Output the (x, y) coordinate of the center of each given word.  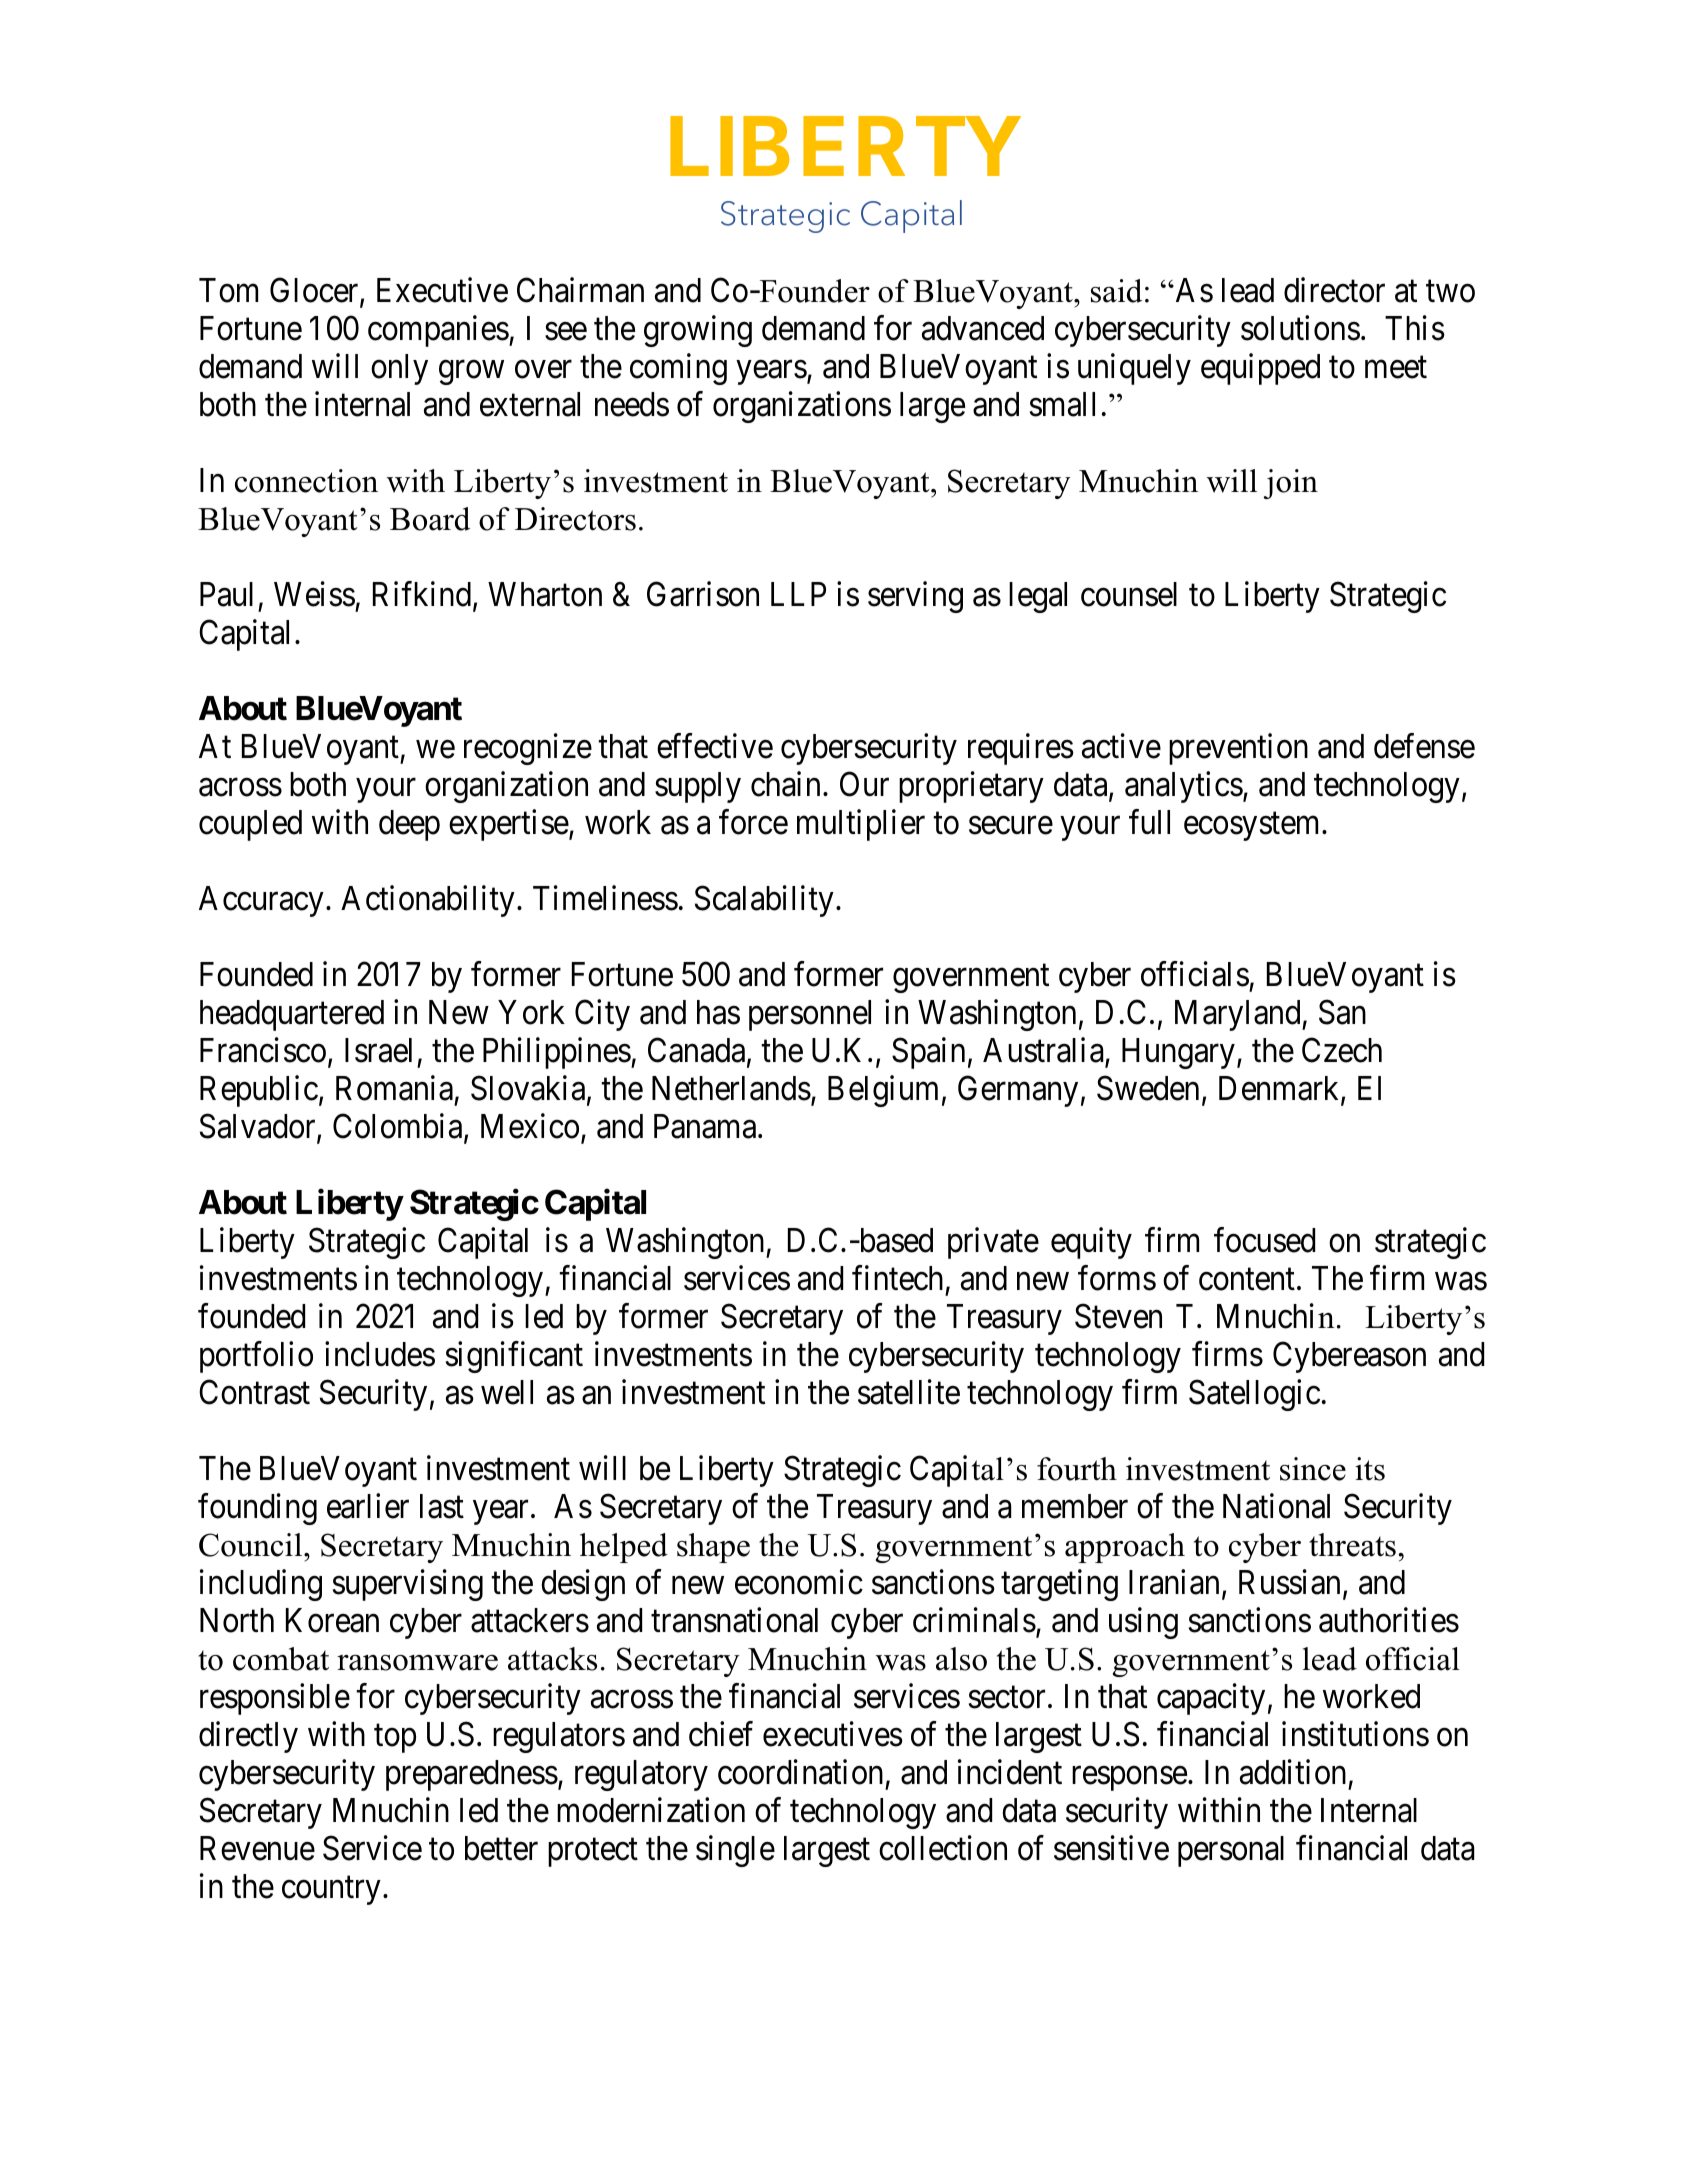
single (735, 1851)
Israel (378, 1050)
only (399, 369)
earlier (368, 1506)
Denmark (1280, 1089)
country (331, 1891)
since (1313, 1469)
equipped (1260, 369)
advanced (983, 328)
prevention (1238, 749)
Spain (928, 1053)
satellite (909, 1392)
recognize (528, 749)
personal (1231, 1851)
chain (785, 784)
